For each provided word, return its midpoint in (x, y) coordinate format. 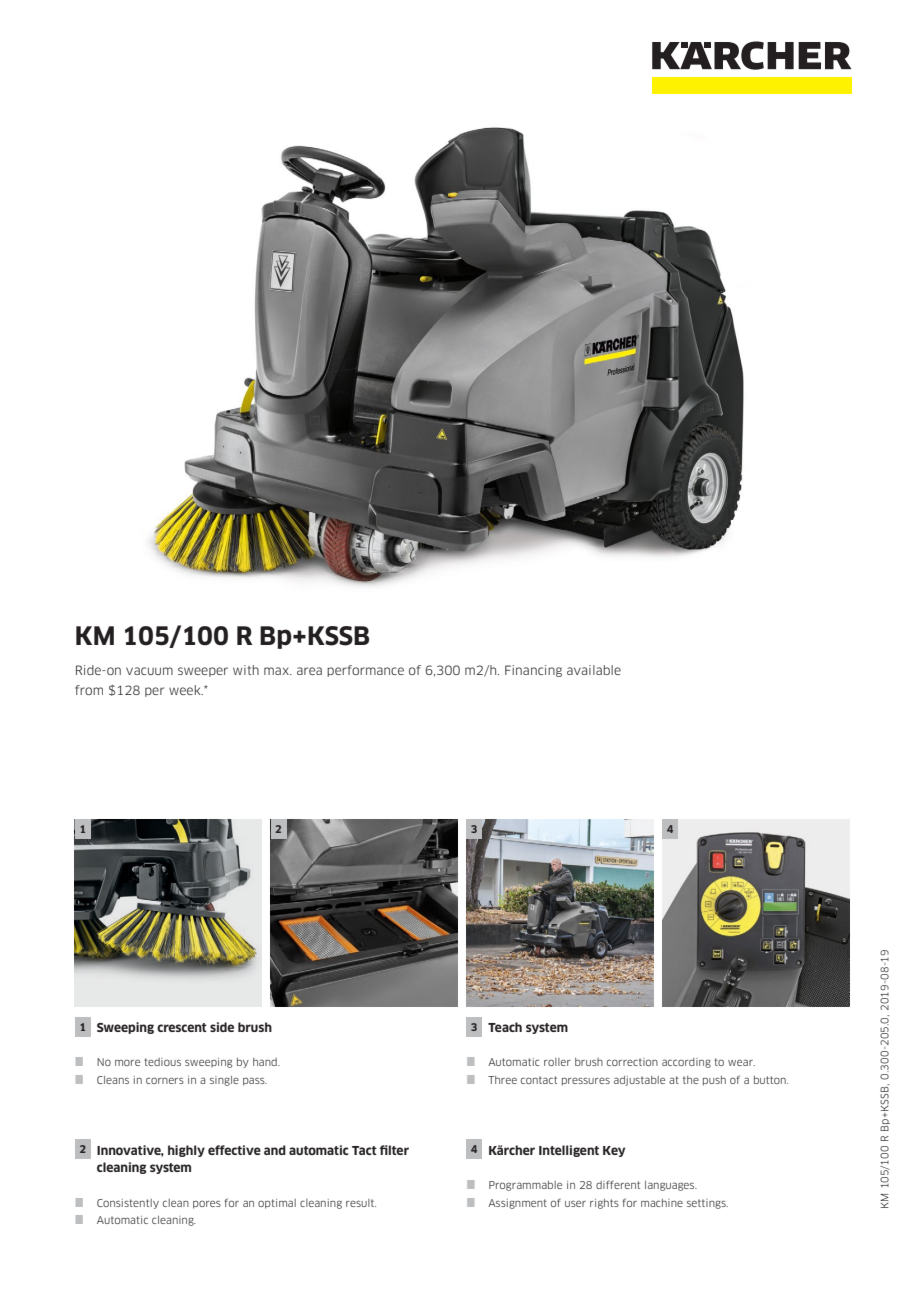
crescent (182, 1027)
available (594, 670)
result (361, 1203)
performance (365, 671)
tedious (162, 1062)
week (186, 690)
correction (632, 1062)
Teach (505, 1027)
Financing (533, 671)
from (89, 690)
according (686, 1063)
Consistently (128, 1204)
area (309, 671)
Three (502, 1080)
